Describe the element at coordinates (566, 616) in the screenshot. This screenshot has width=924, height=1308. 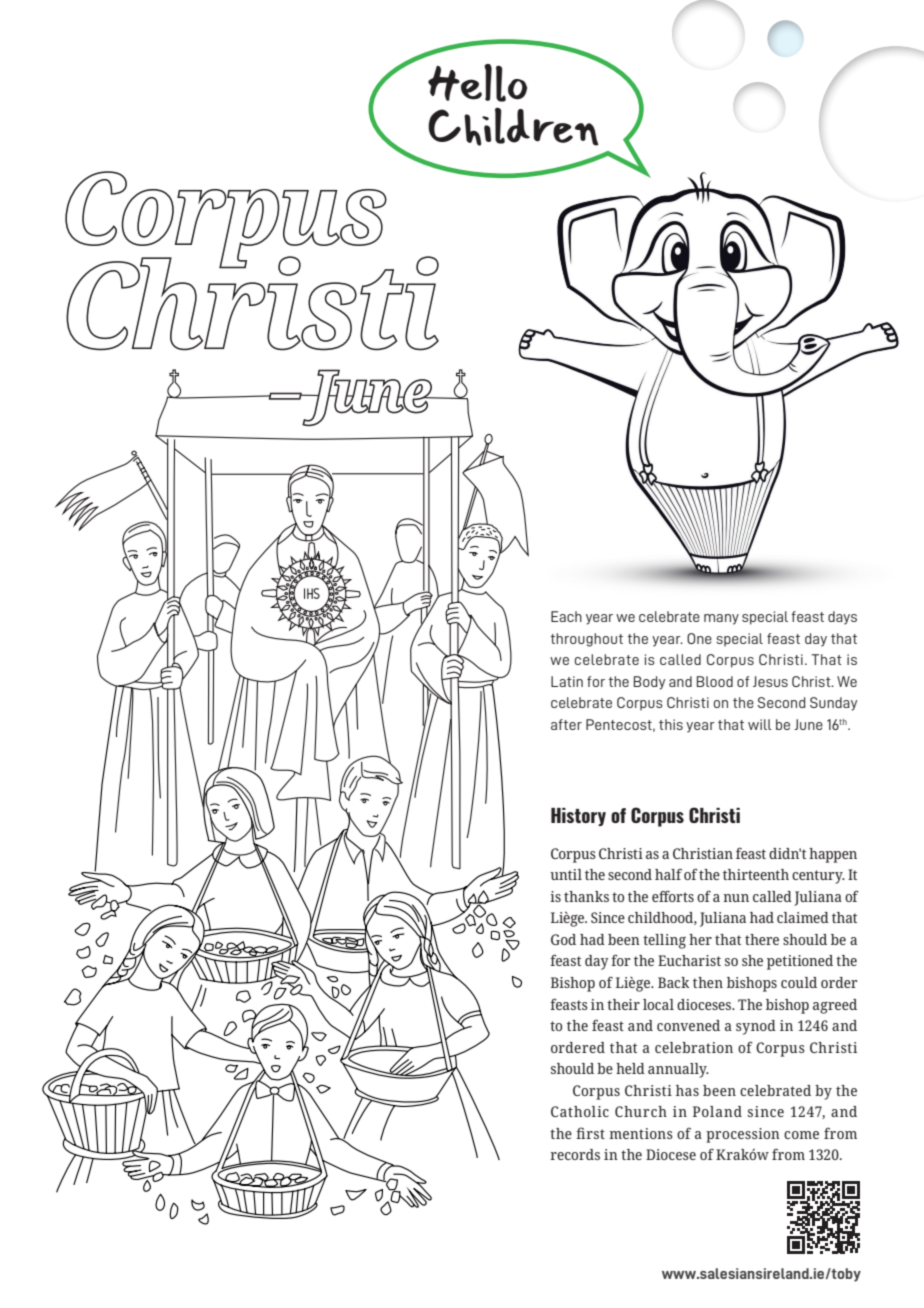
I see `Each` at that location.
